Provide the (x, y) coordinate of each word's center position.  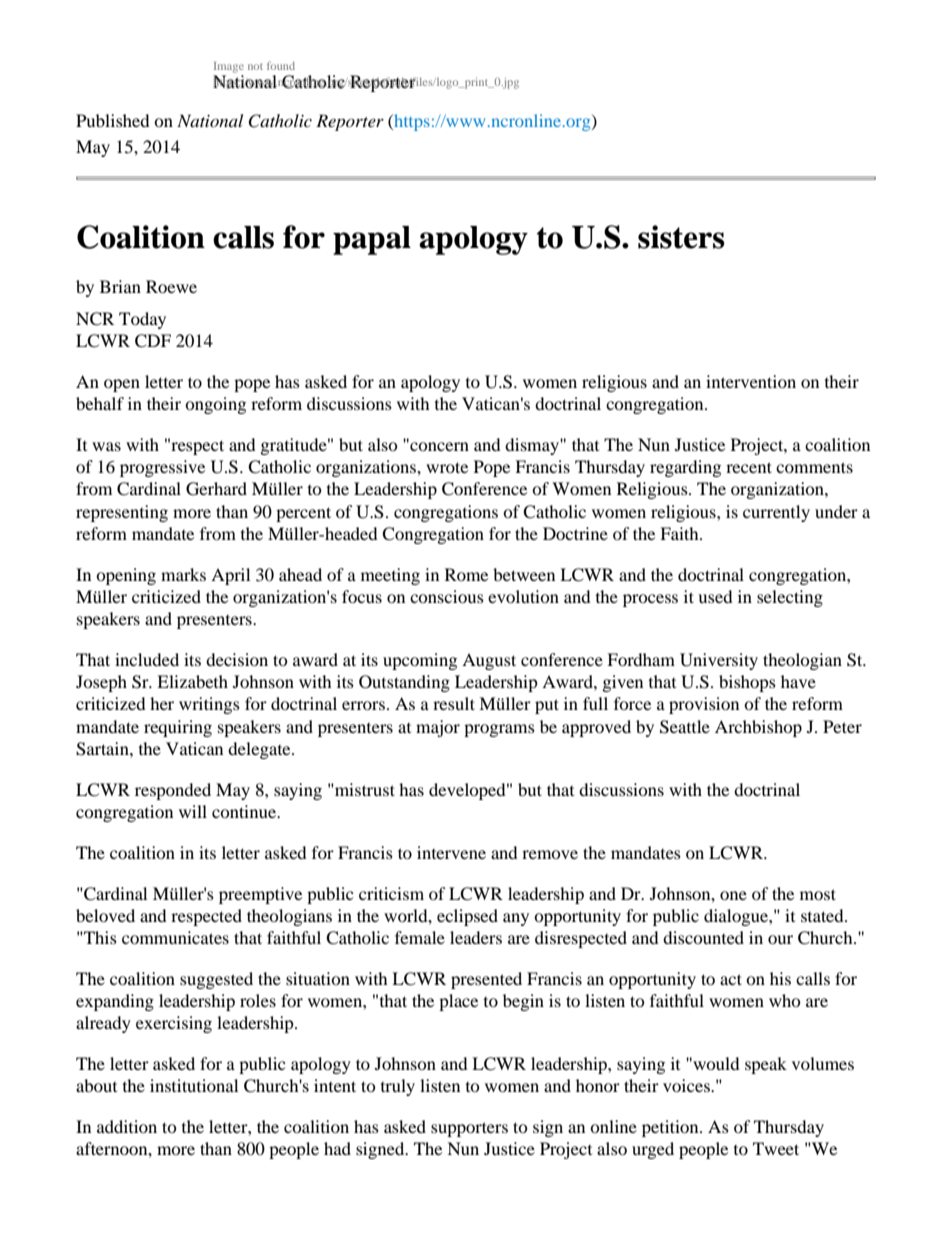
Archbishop (758, 728)
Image (229, 67)
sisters (681, 237)
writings (209, 705)
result (454, 703)
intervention (751, 381)
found (281, 65)
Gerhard (216, 489)
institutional (194, 1085)
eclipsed (467, 917)
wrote (447, 467)
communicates (175, 937)
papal (372, 240)
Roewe (171, 286)
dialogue (737, 917)
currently (776, 513)
